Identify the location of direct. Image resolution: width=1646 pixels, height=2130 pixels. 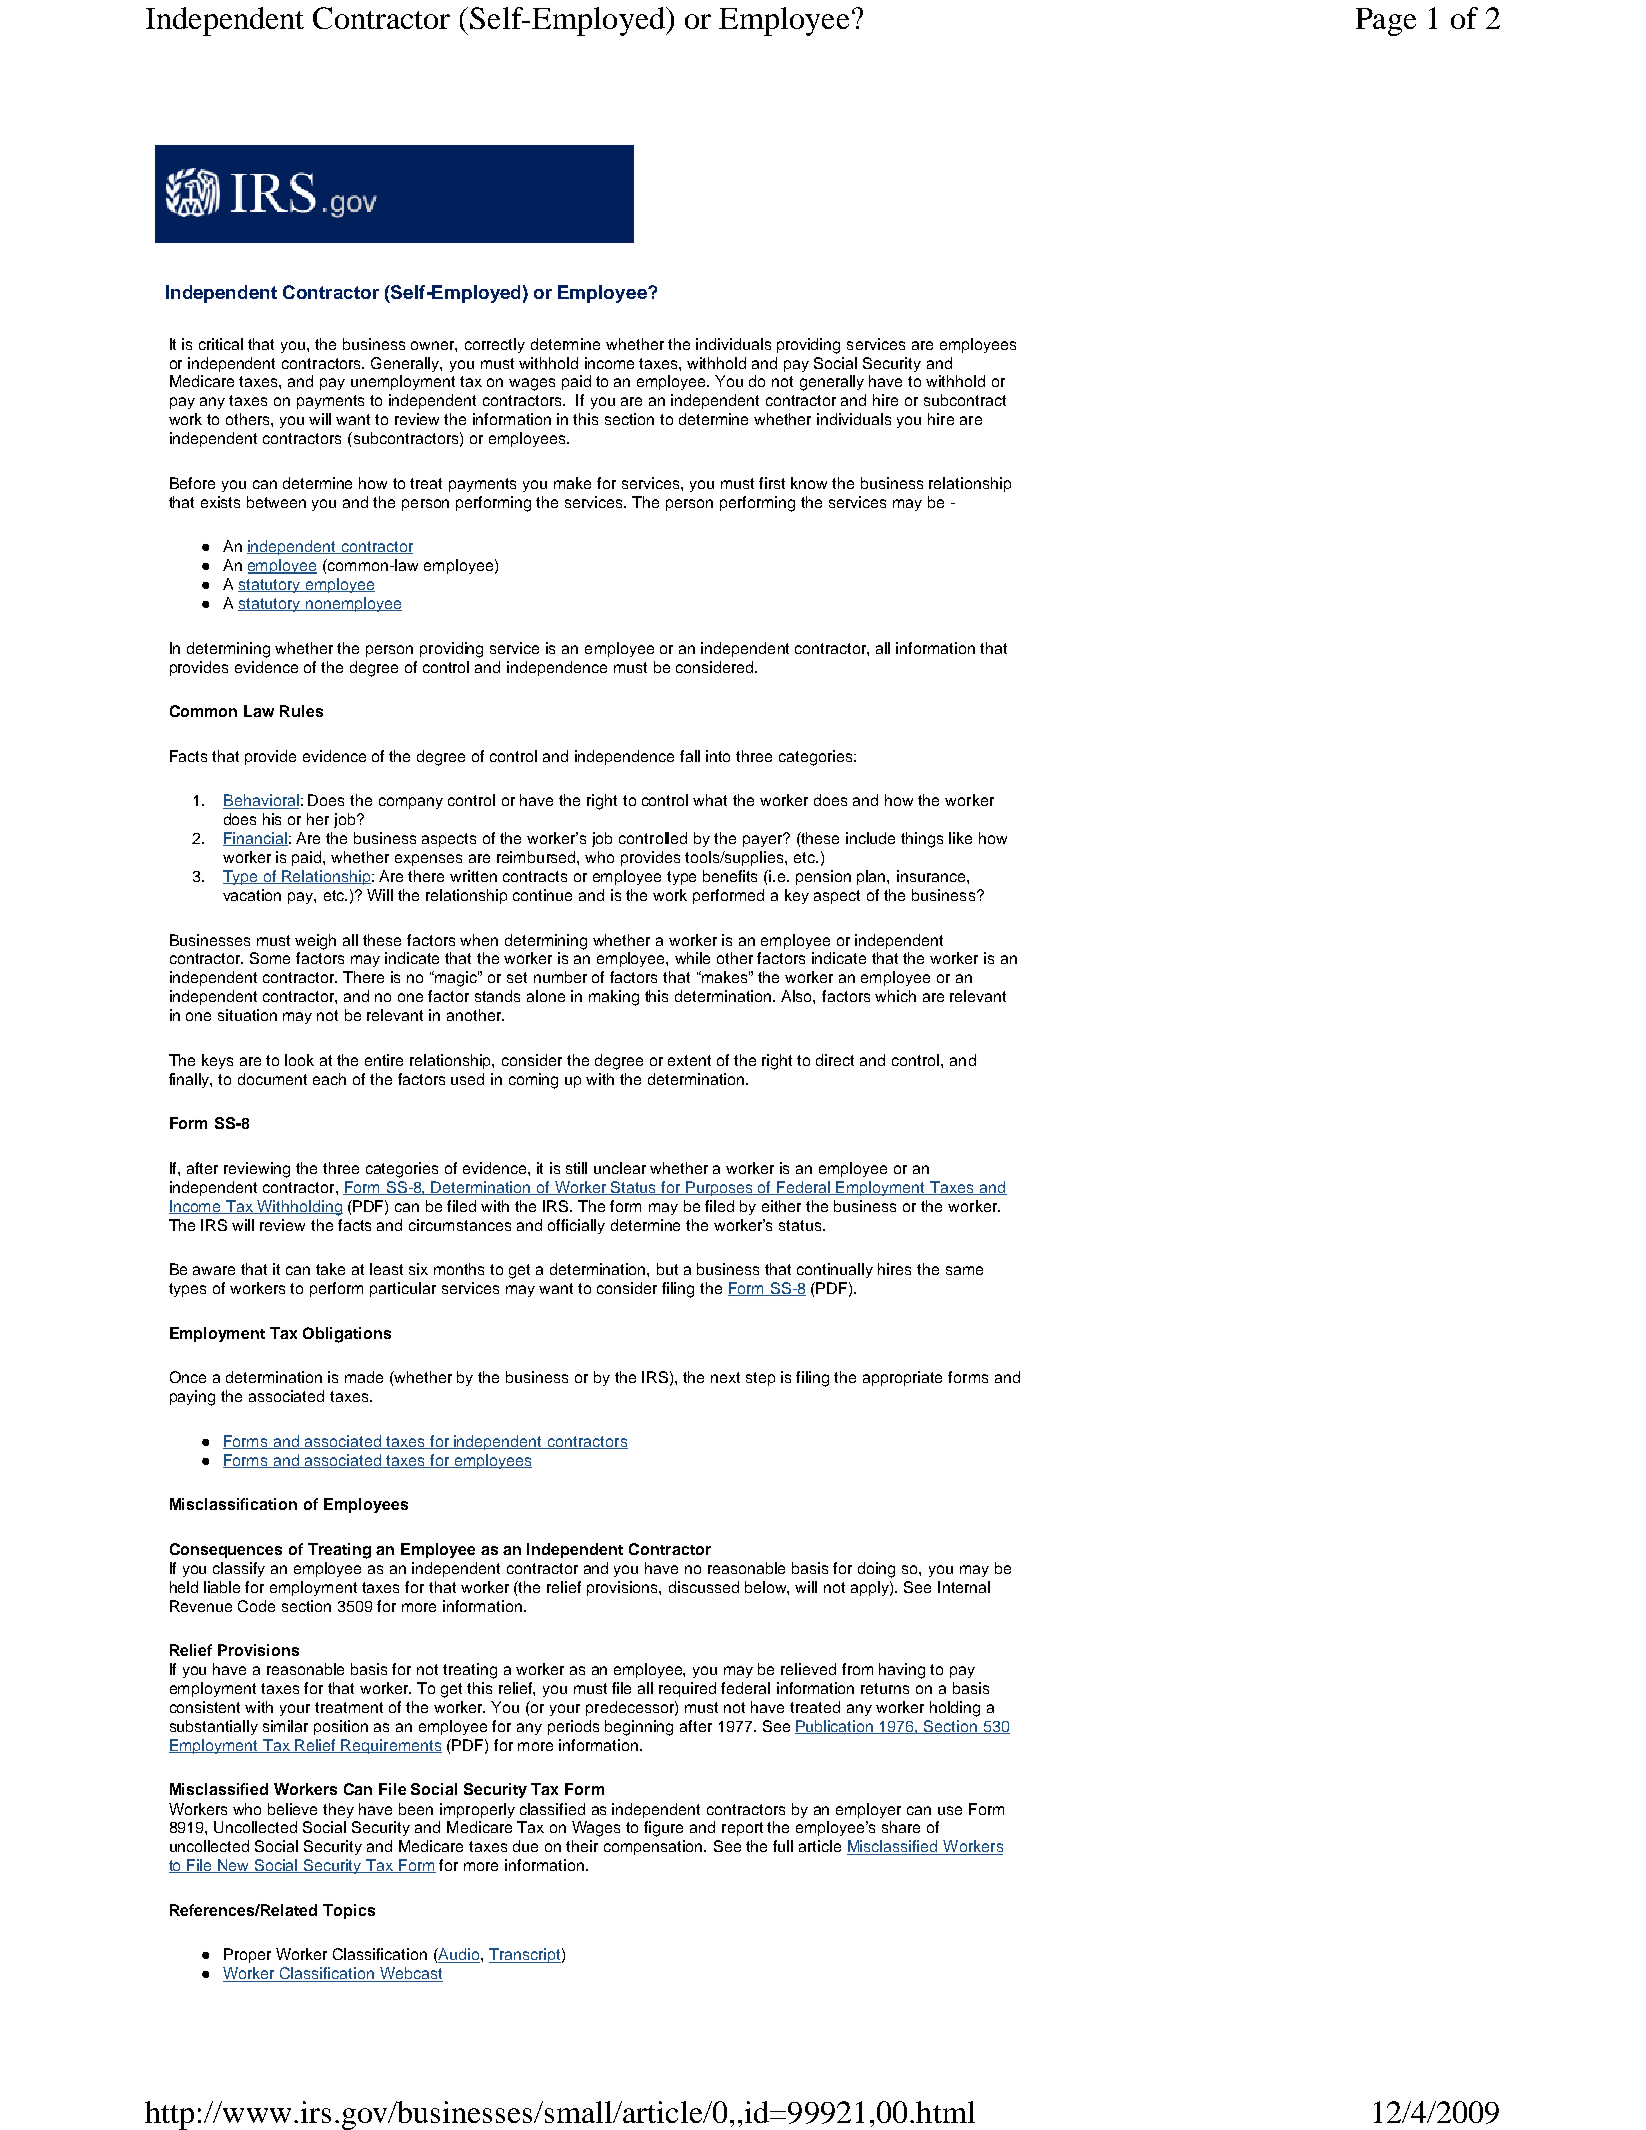
(835, 1060).
